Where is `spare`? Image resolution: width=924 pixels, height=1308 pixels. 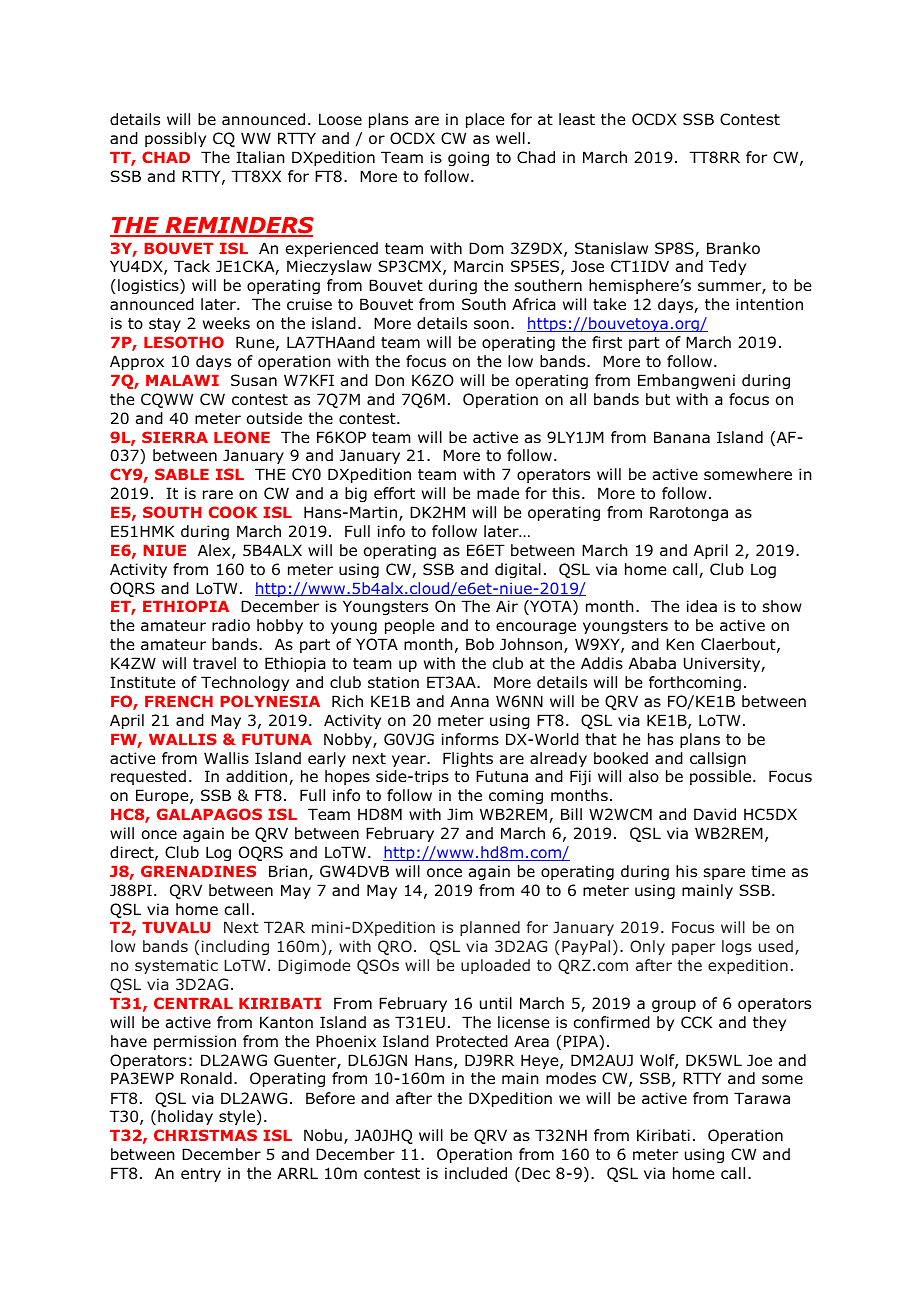 spare is located at coordinates (724, 874).
